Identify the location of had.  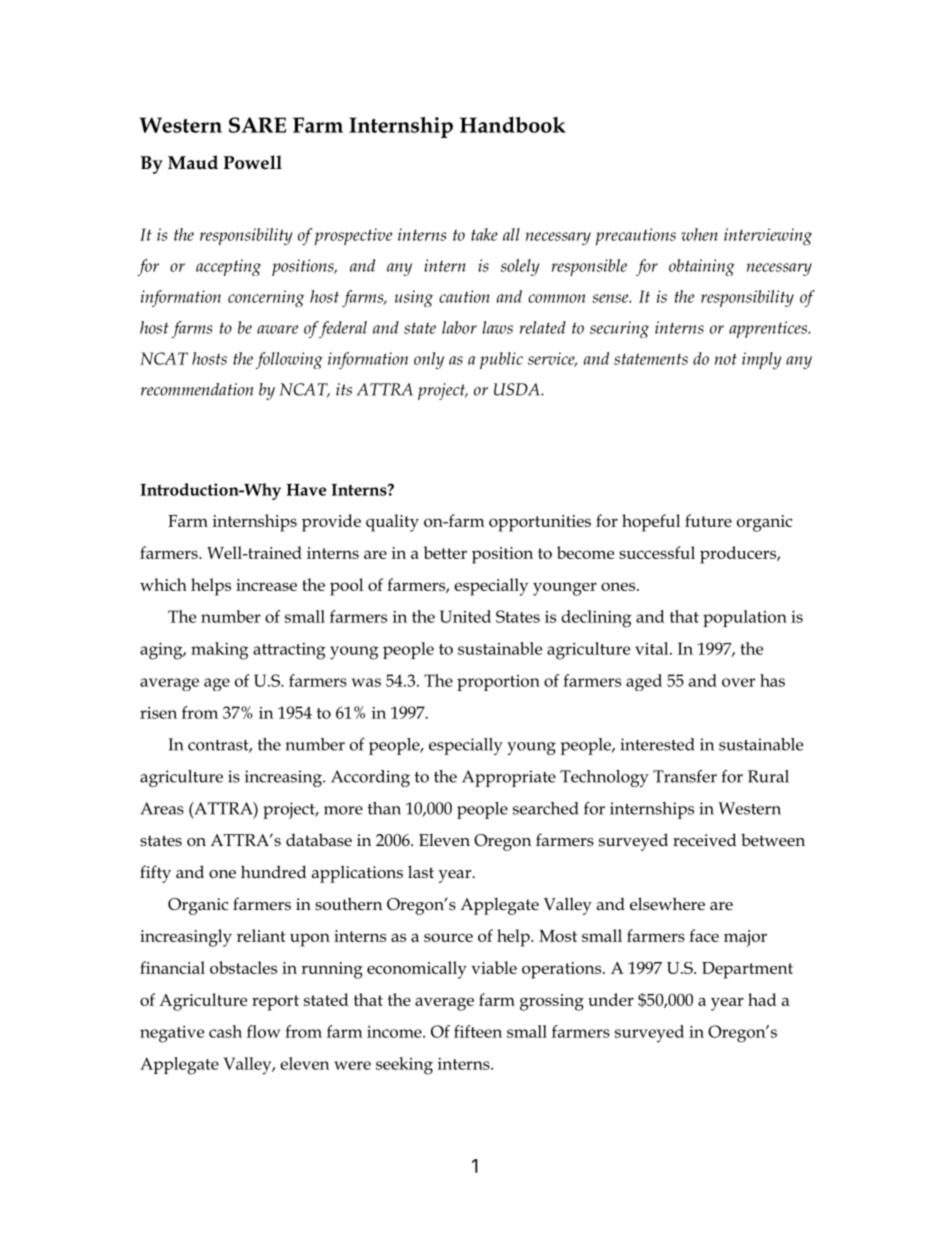
(762, 999).
